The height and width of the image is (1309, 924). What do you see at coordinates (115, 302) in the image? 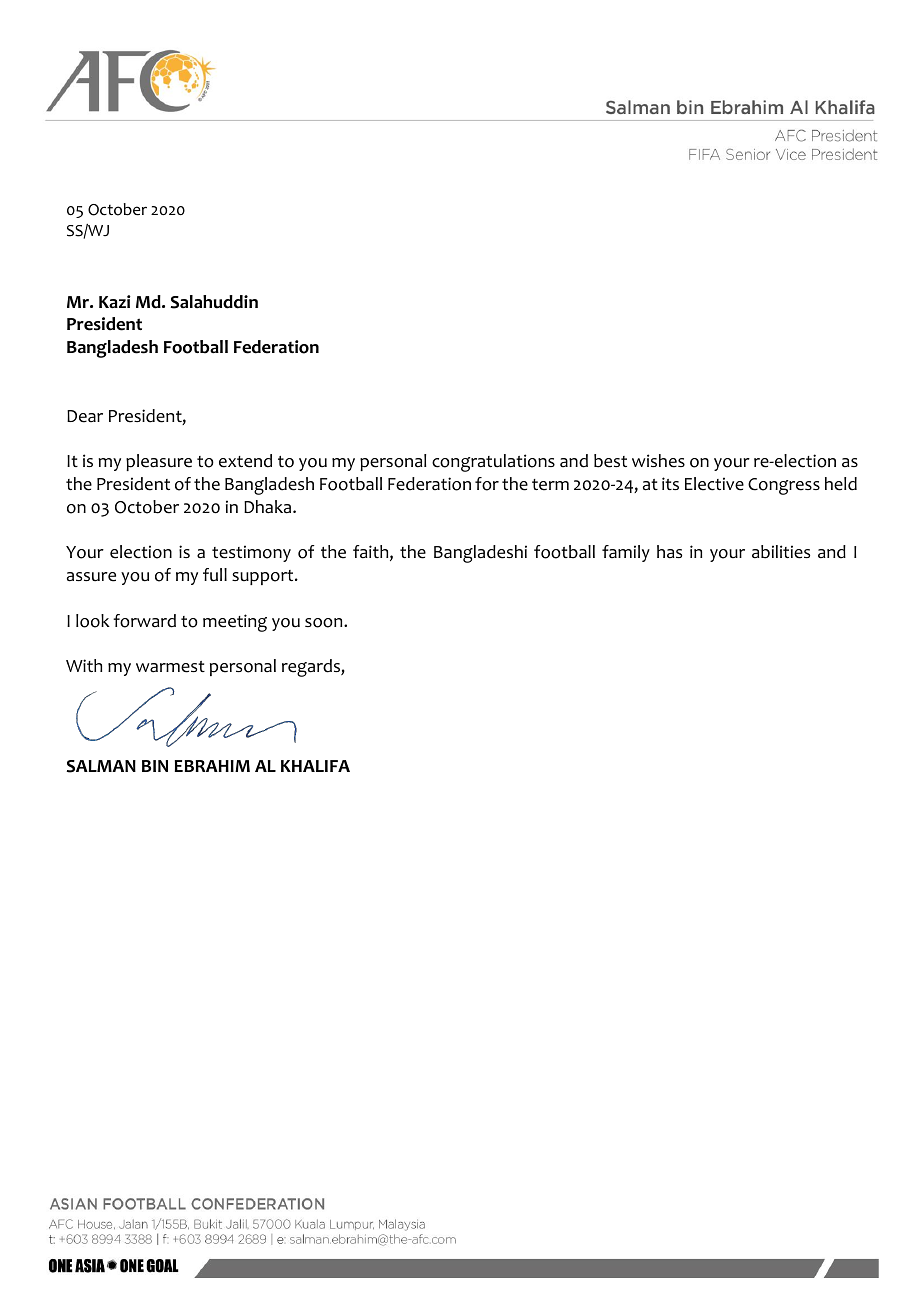
I see `Kazi` at bounding box center [115, 302].
